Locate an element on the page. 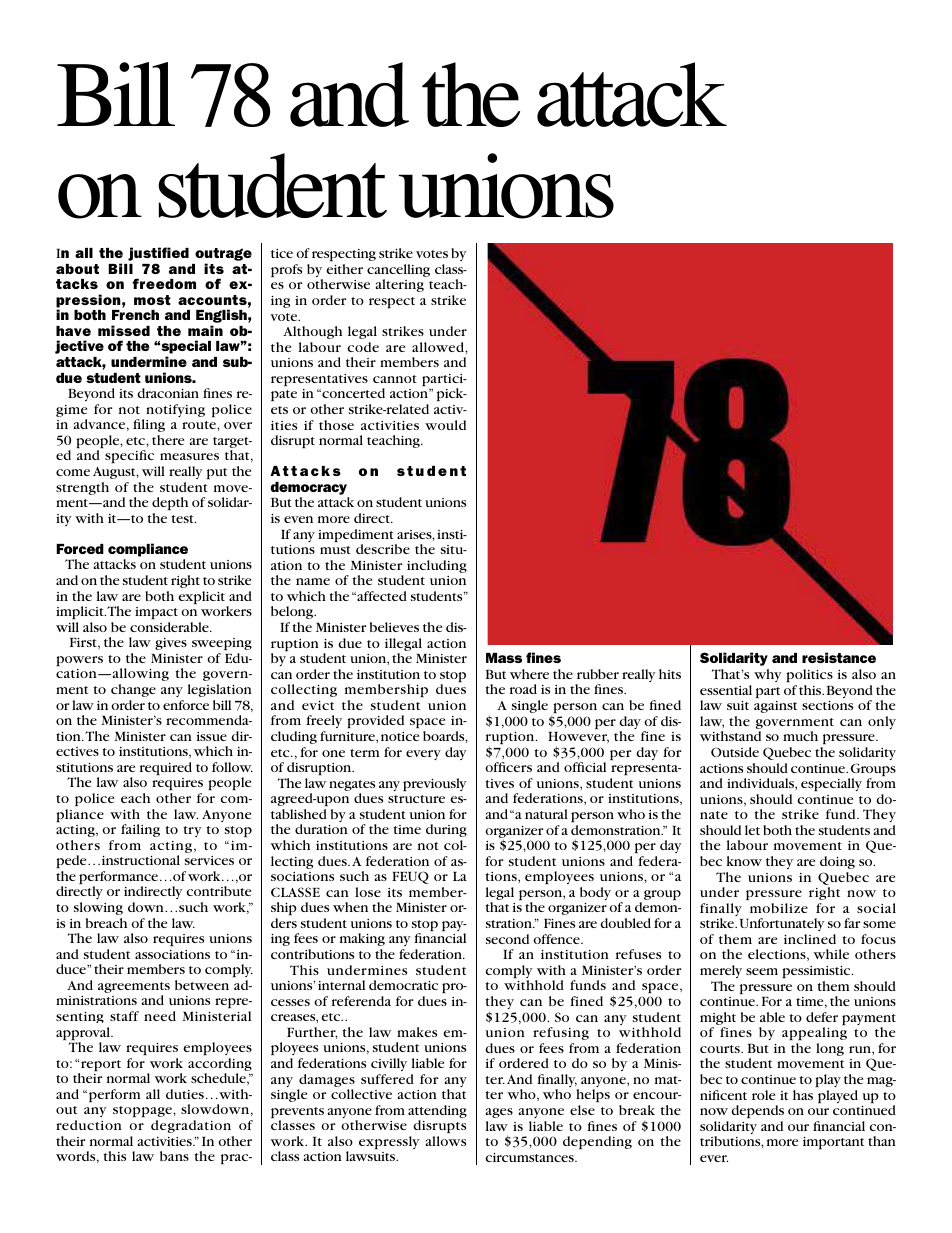 Image resolution: width=952 pixels, height=1233 pixels. bans is located at coordinates (174, 1156).
